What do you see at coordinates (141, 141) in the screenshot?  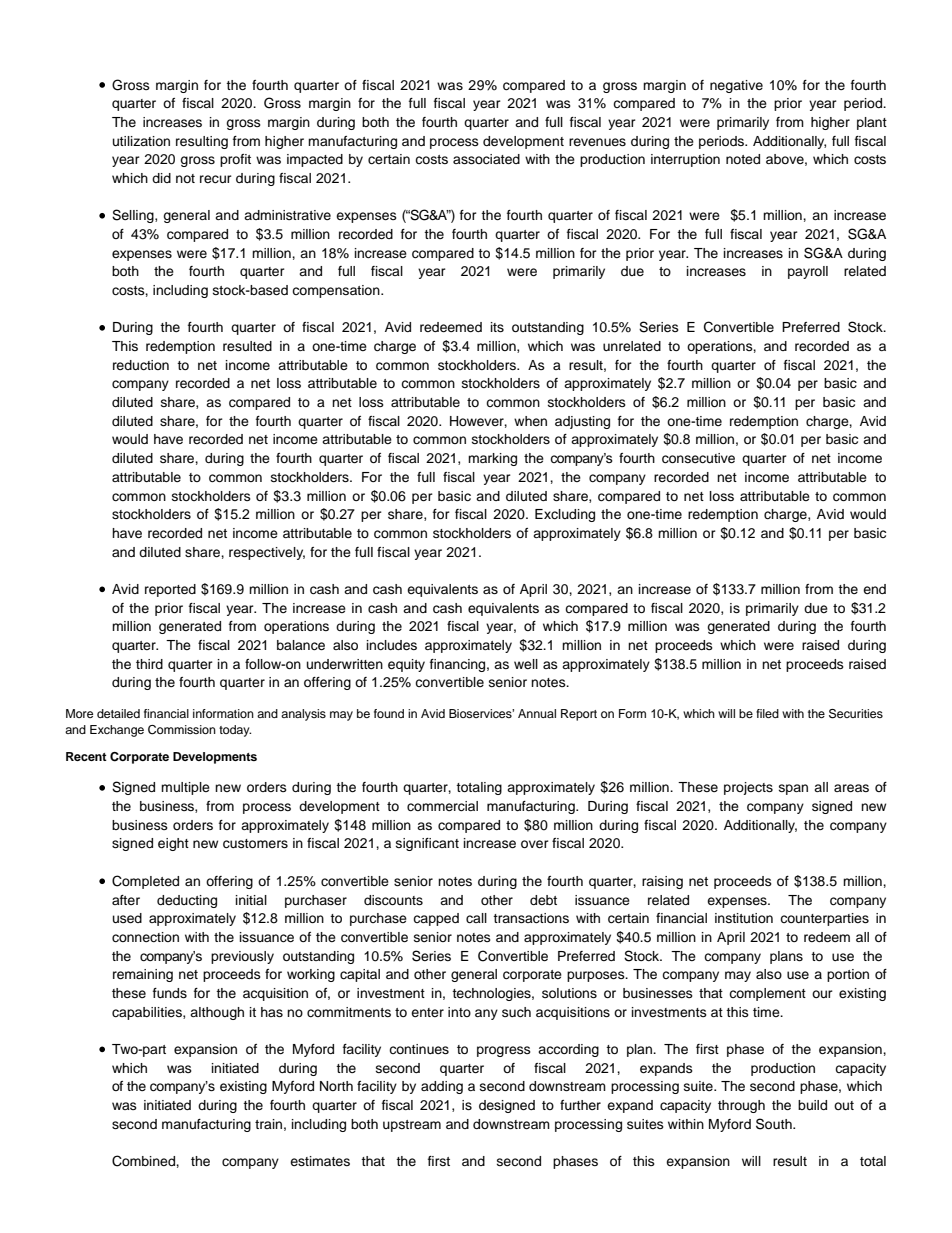 I see `utilization` at bounding box center [141, 141].
